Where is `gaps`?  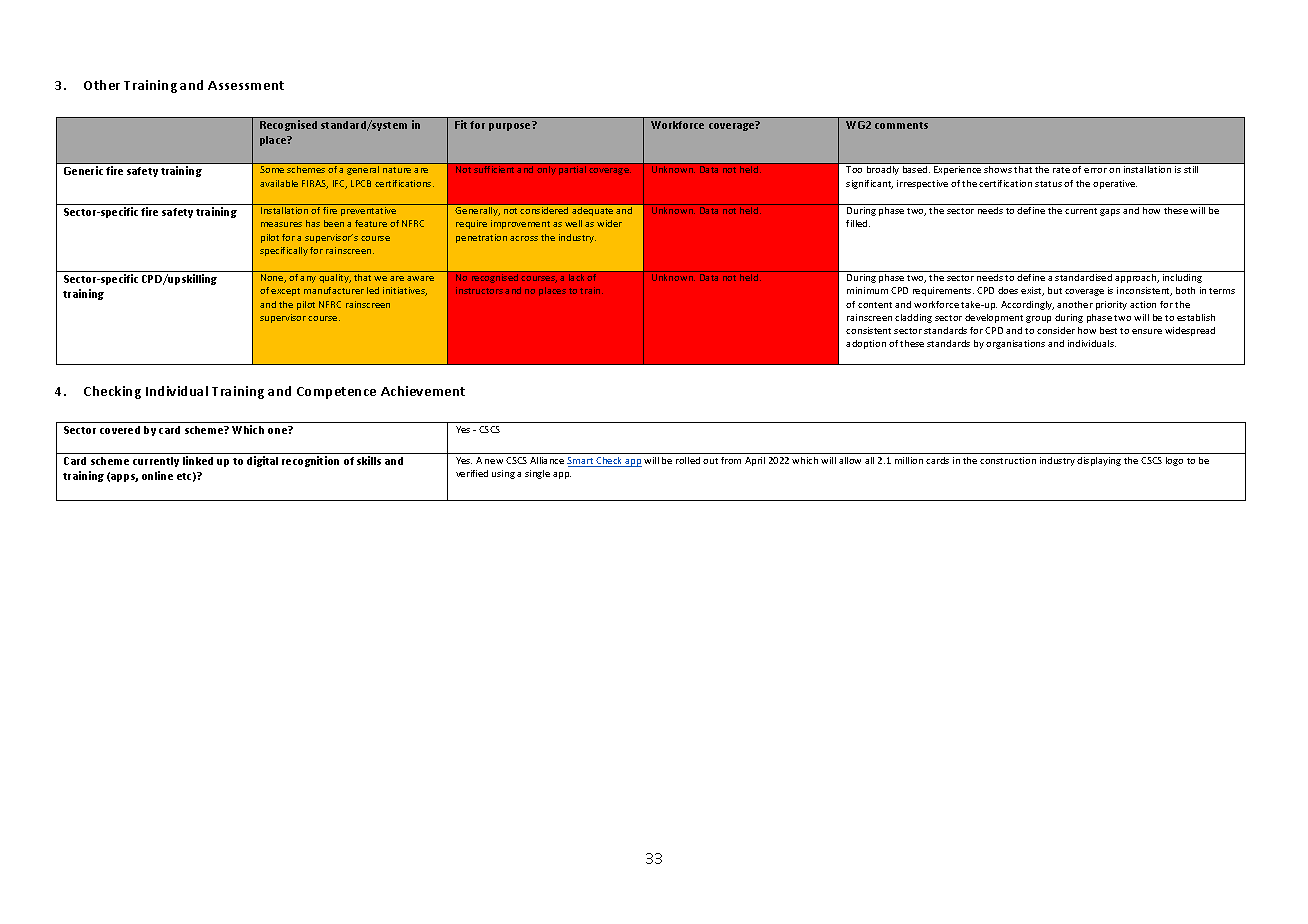 gaps is located at coordinates (1110, 212).
